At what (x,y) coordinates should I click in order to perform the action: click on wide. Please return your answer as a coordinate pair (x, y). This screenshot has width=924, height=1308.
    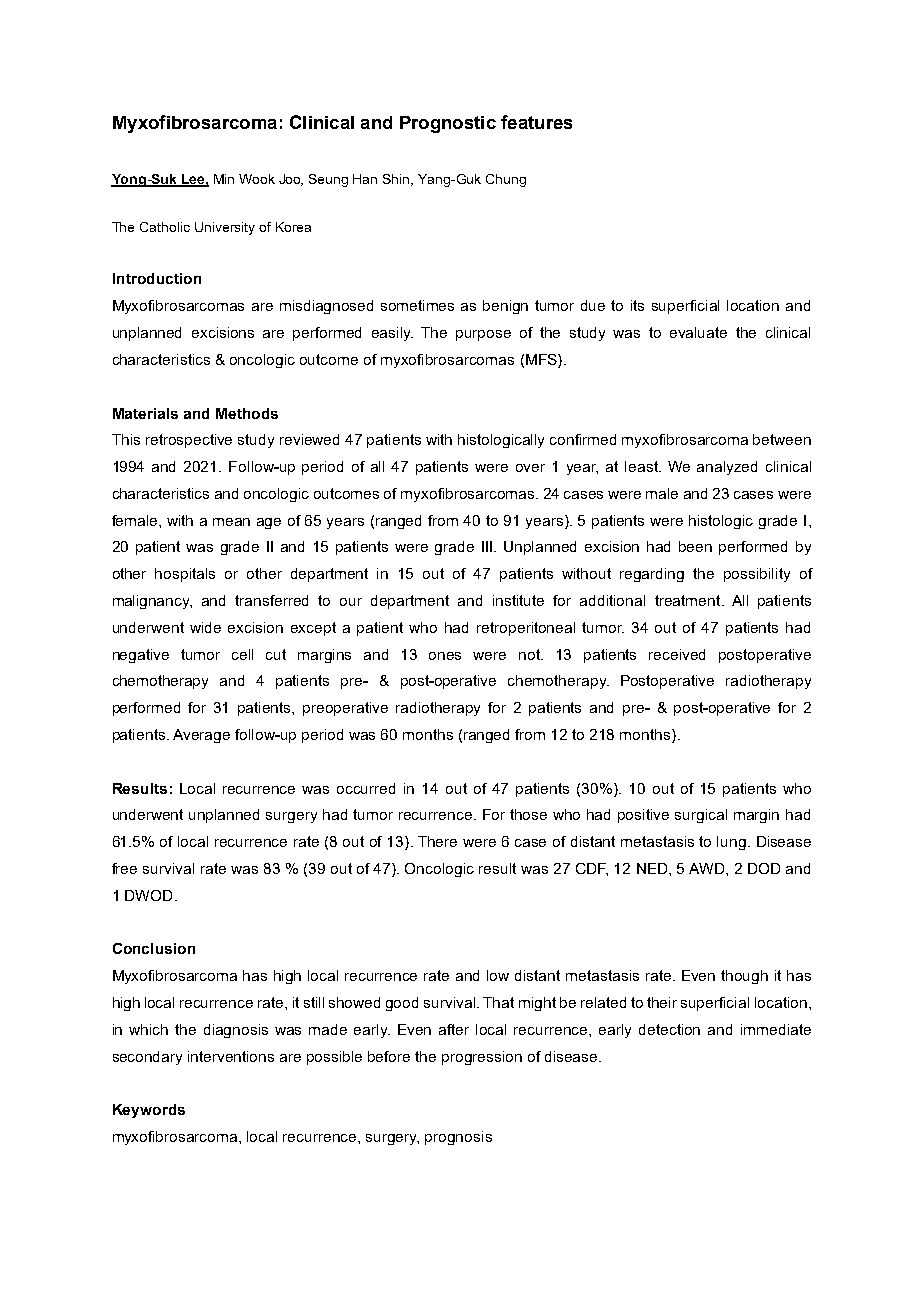
    Looking at the image, I should click on (205, 627).
